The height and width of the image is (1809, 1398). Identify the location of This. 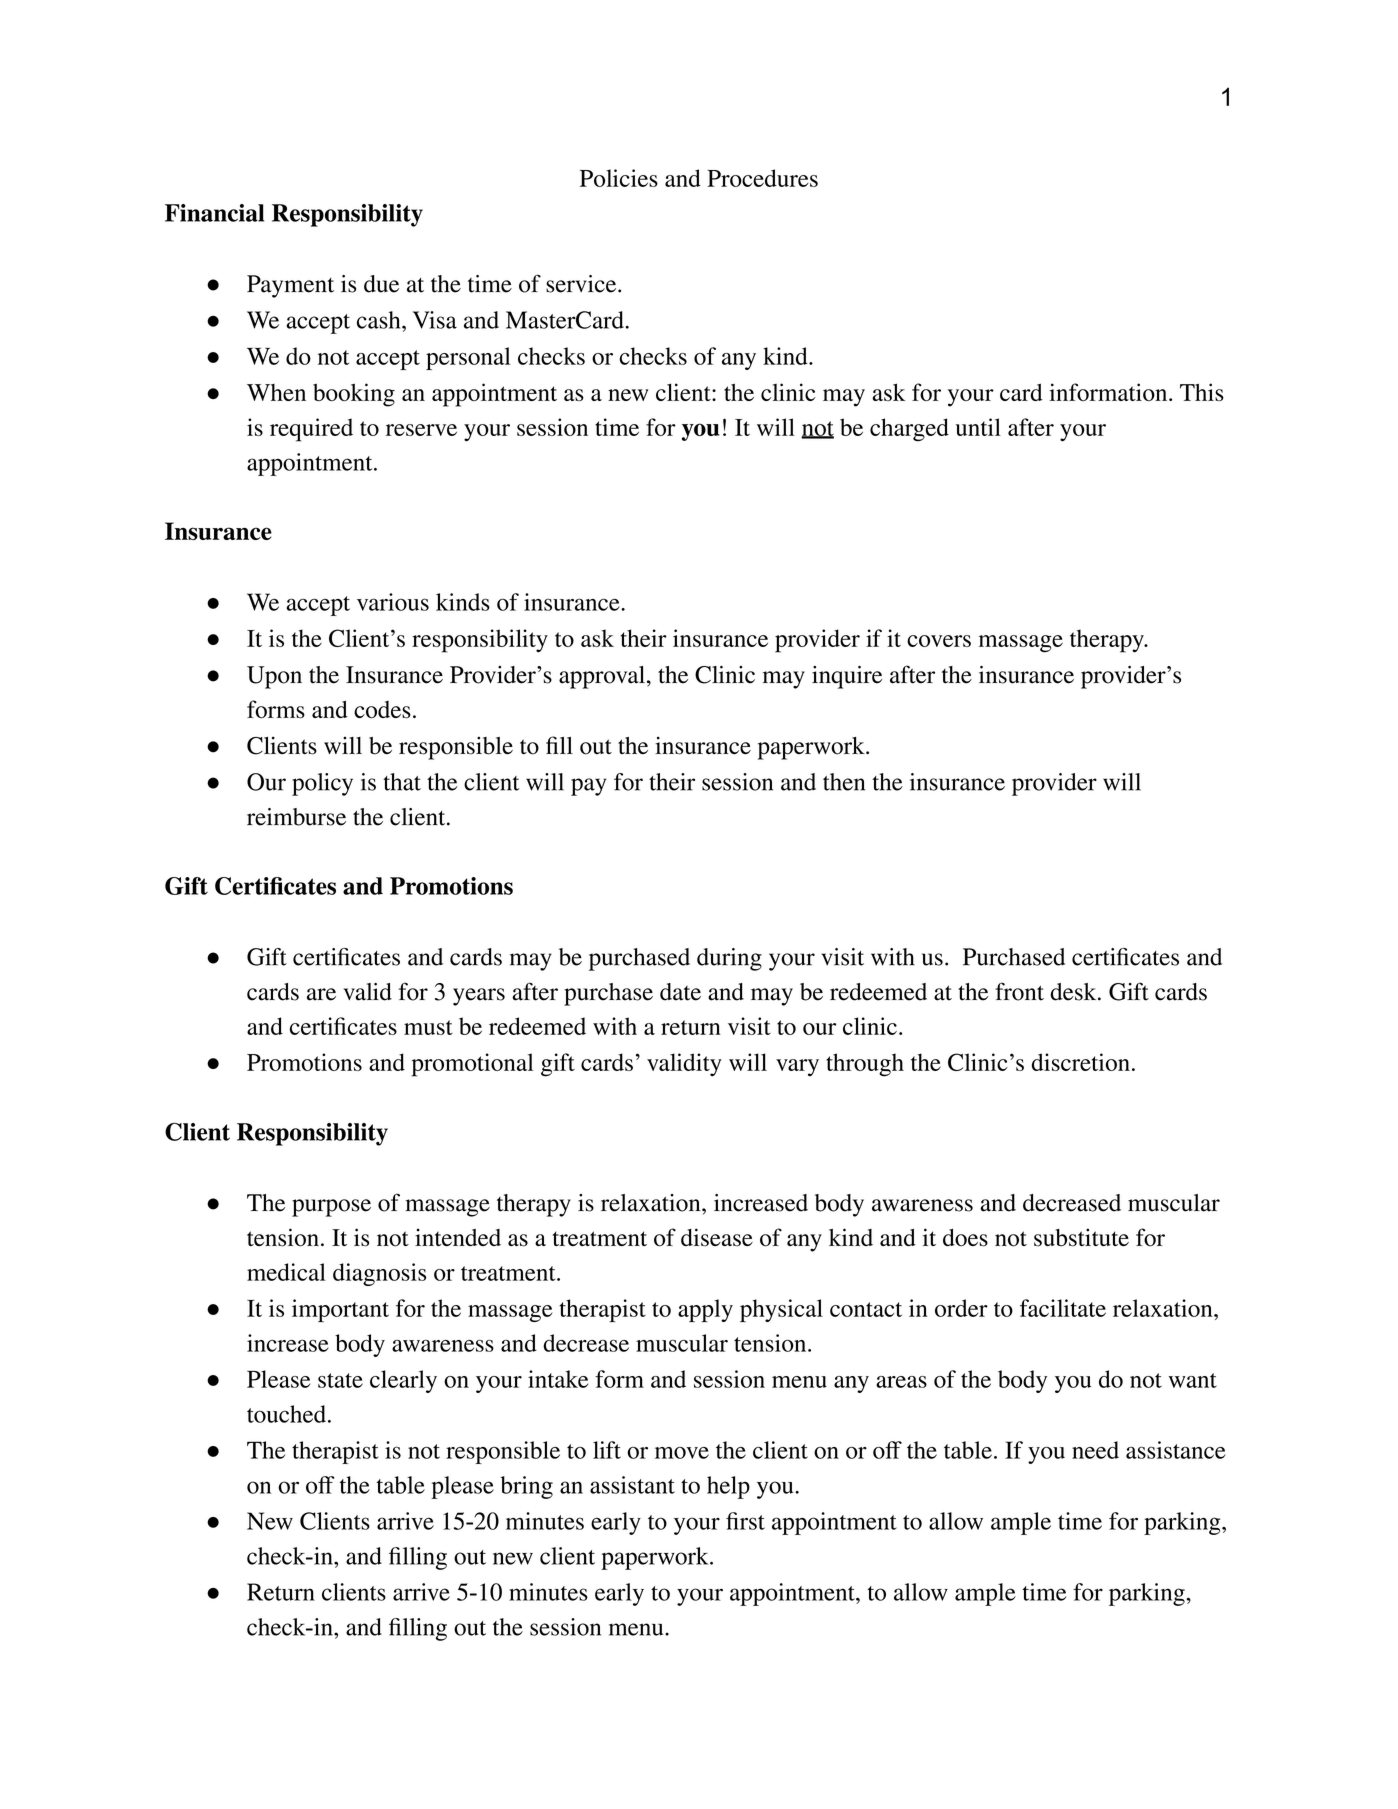
(1202, 392).
